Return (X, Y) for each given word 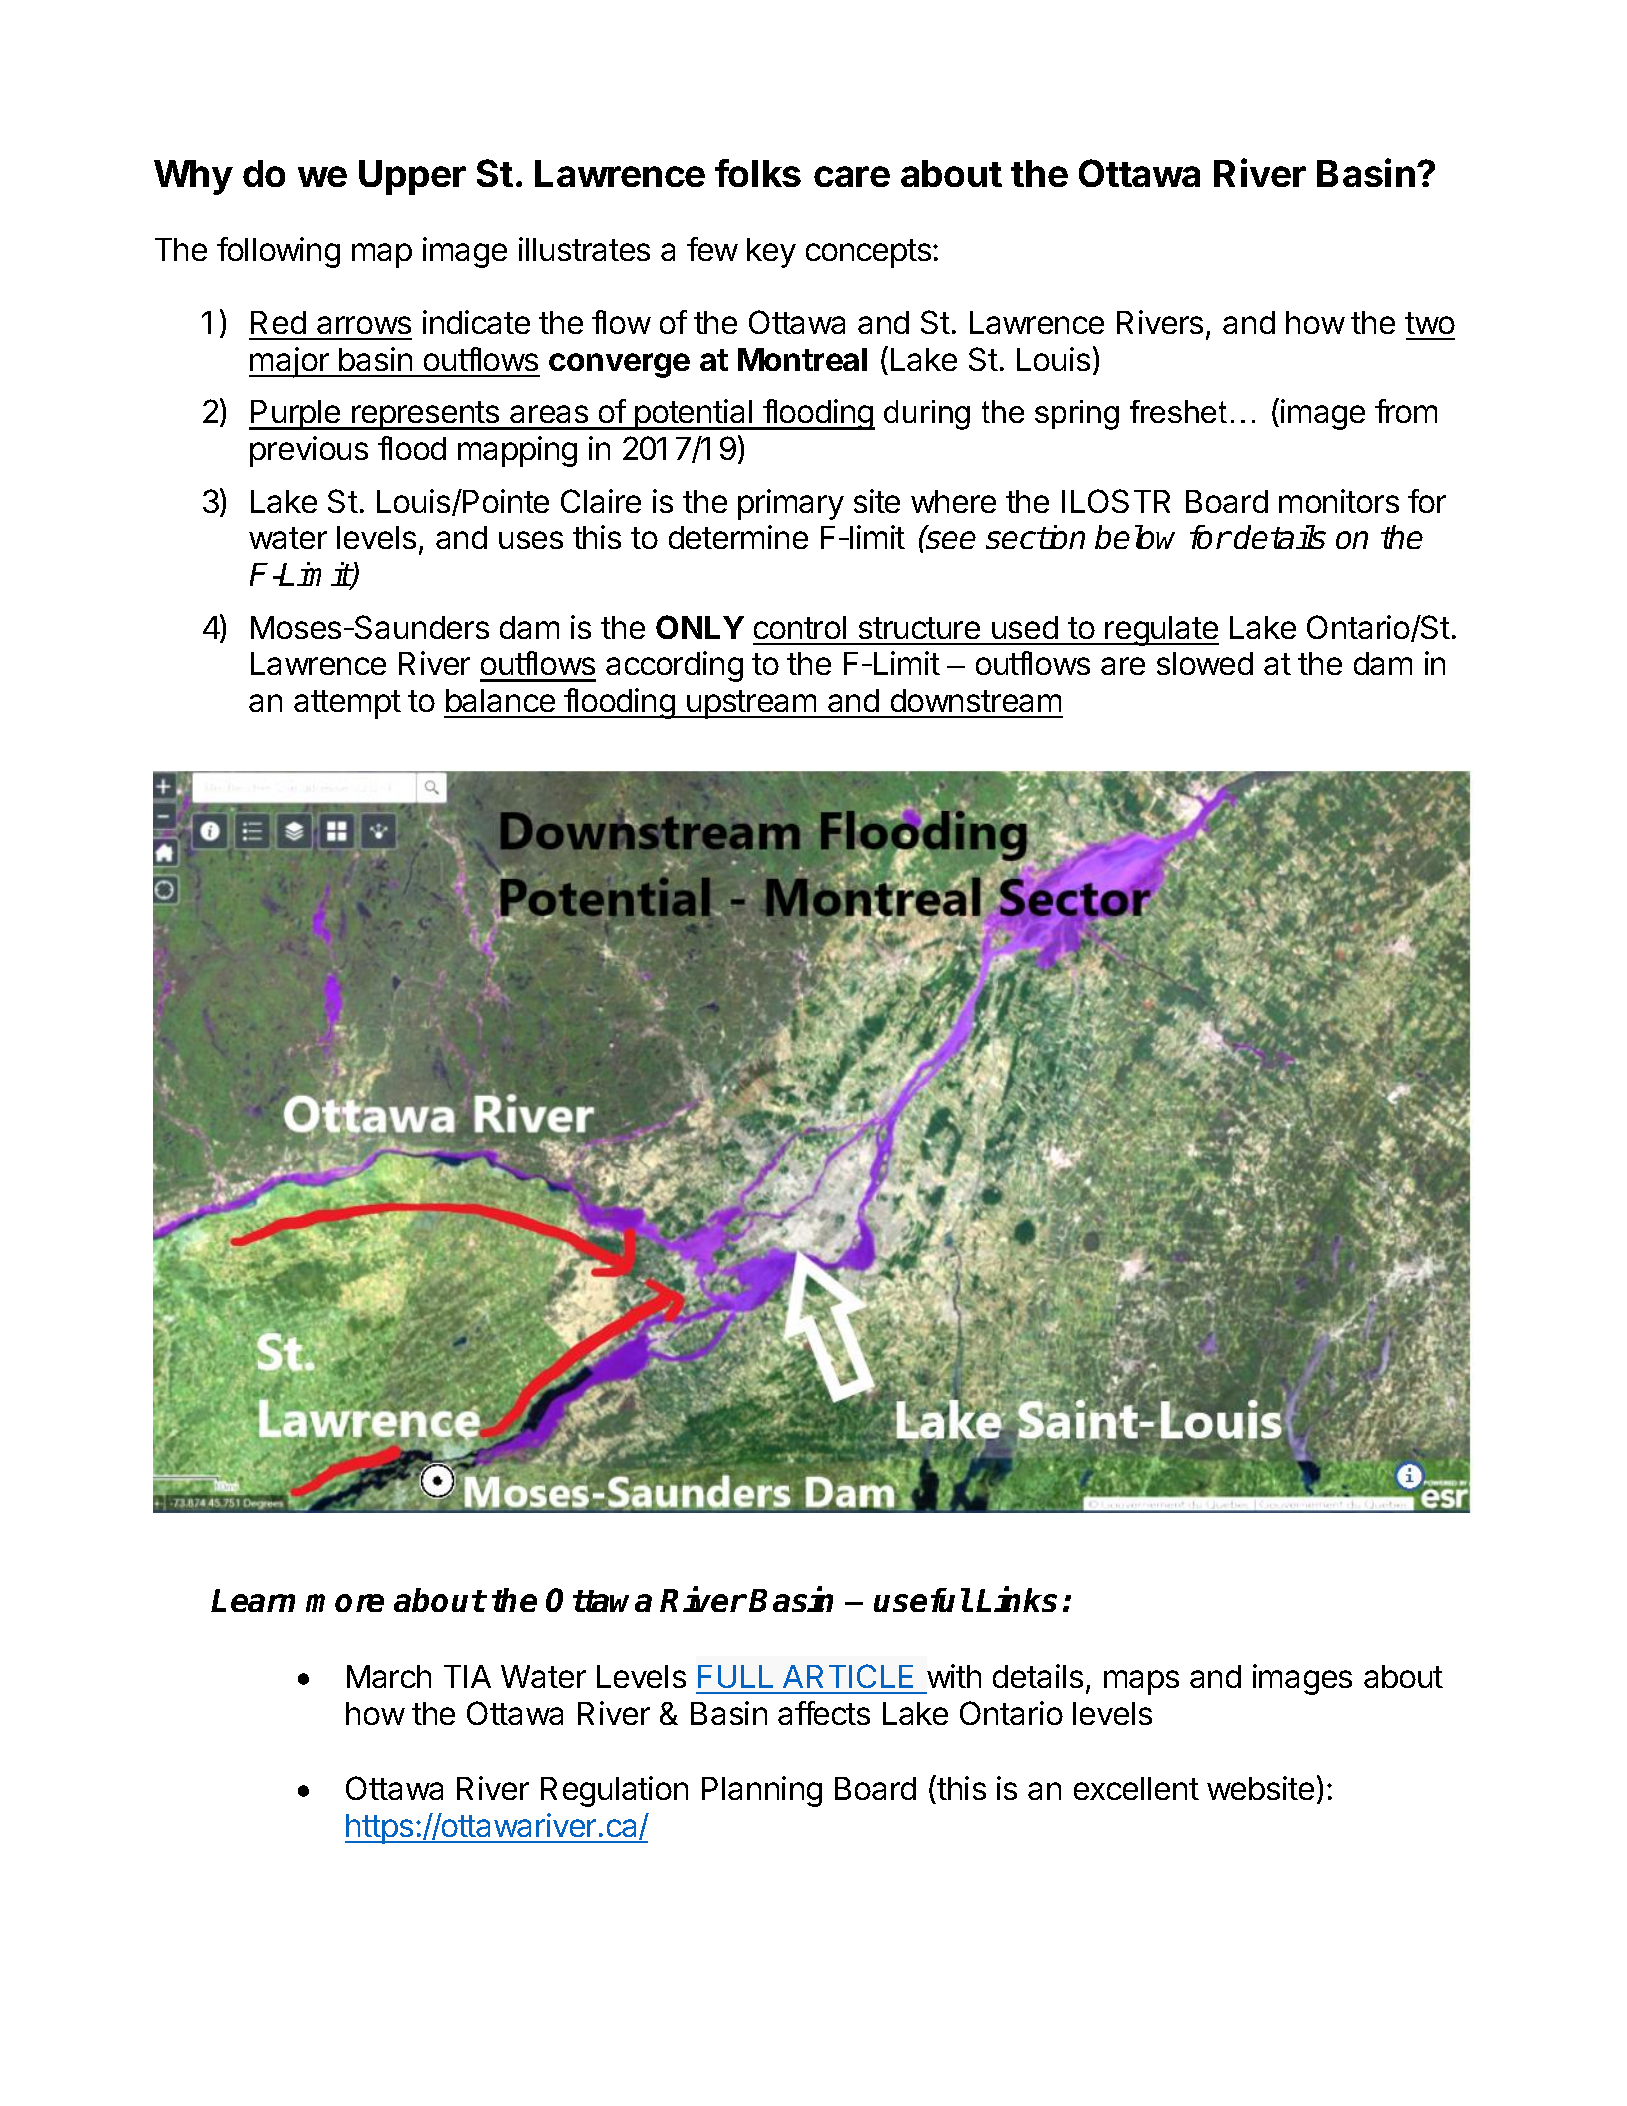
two (1430, 323)
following (278, 252)
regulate (1161, 631)
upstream (752, 704)
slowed (1205, 663)
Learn (253, 1600)
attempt (347, 704)
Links (1016, 1599)
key (771, 253)
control (800, 627)
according (674, 666)
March (389, 1676)
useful (922, 1600)
